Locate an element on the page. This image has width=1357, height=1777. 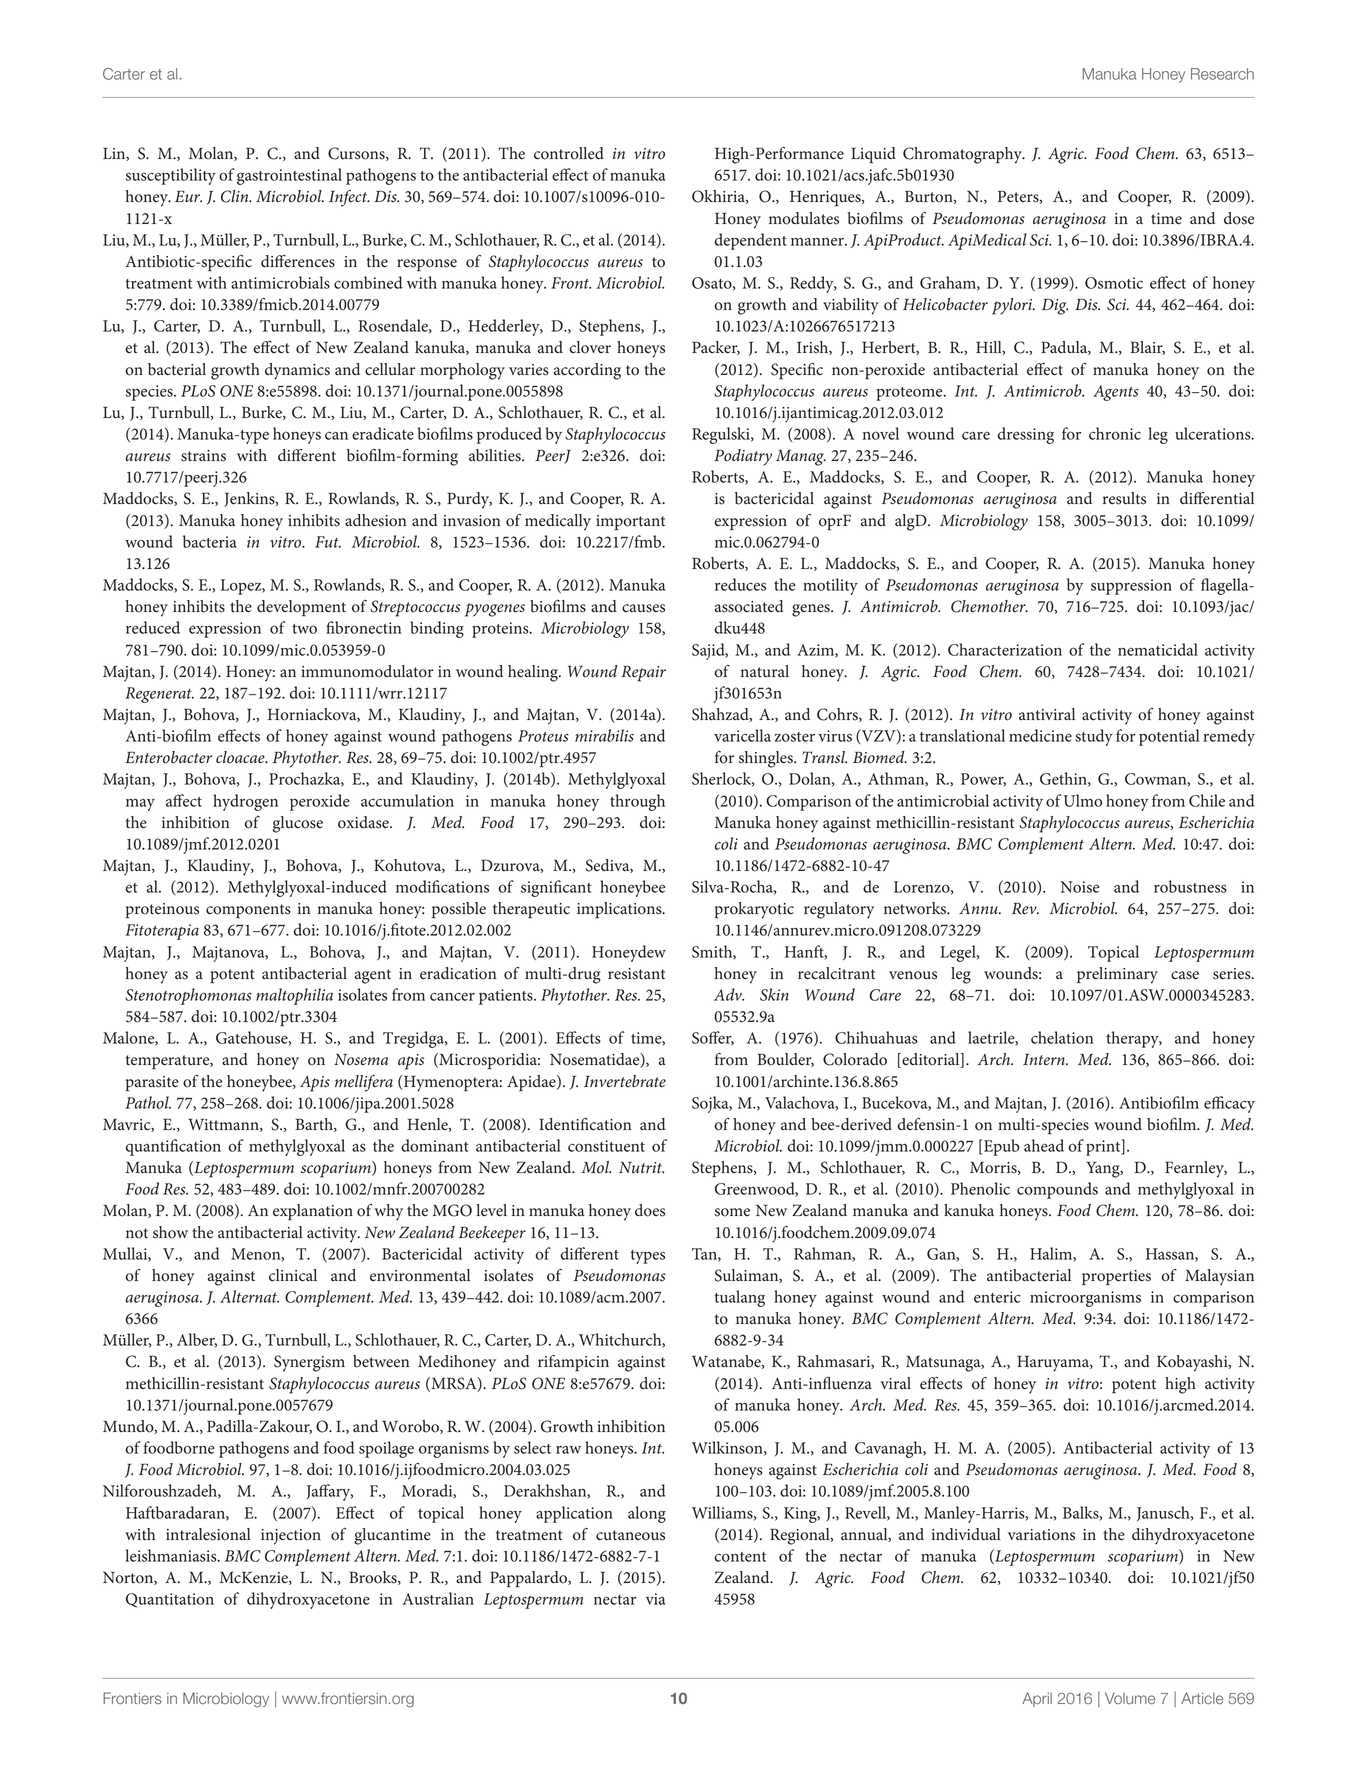
glucose is located at coordinates (298, 824).
